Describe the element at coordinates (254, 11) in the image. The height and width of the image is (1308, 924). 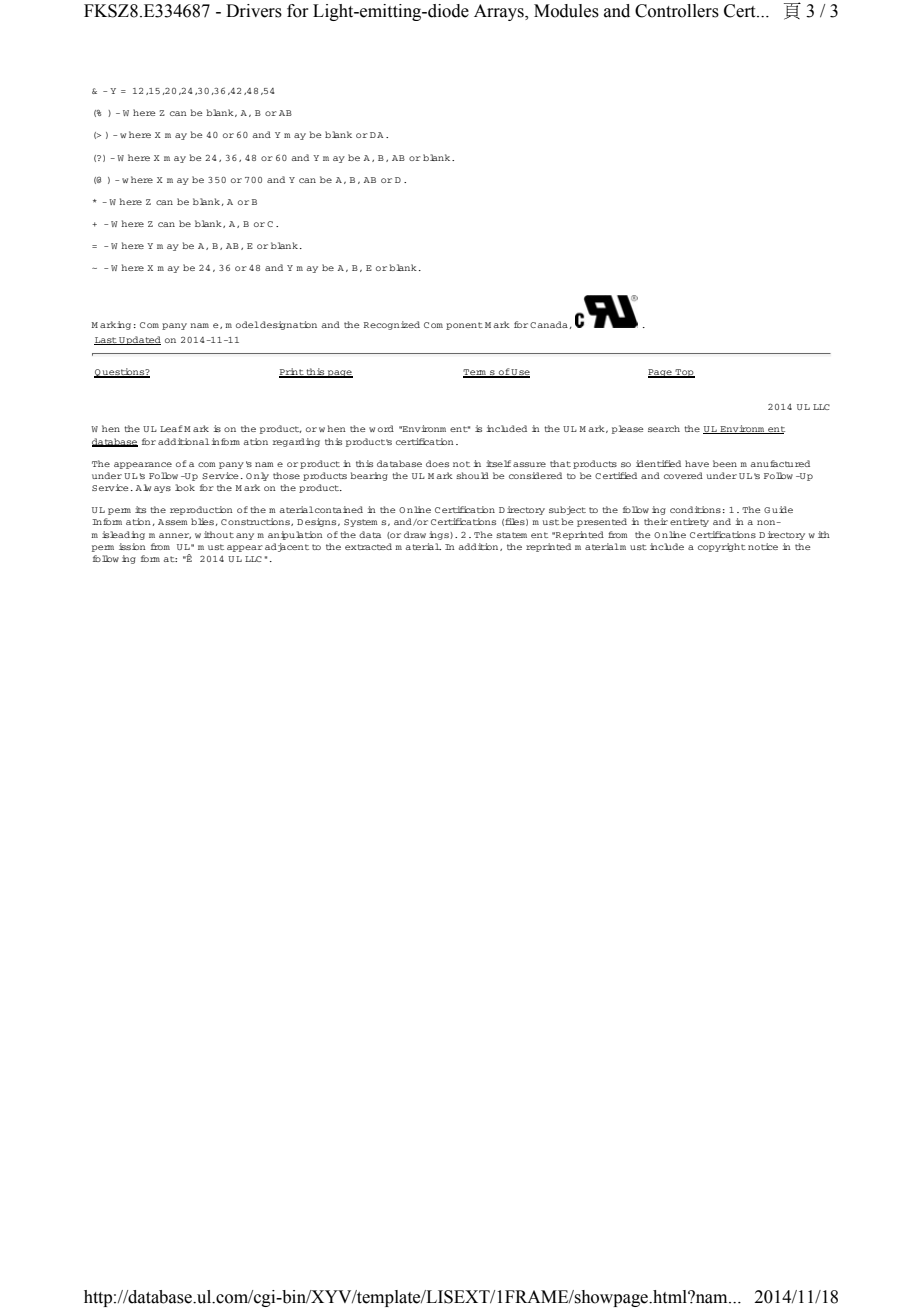
I see `Drivers` at that location.
